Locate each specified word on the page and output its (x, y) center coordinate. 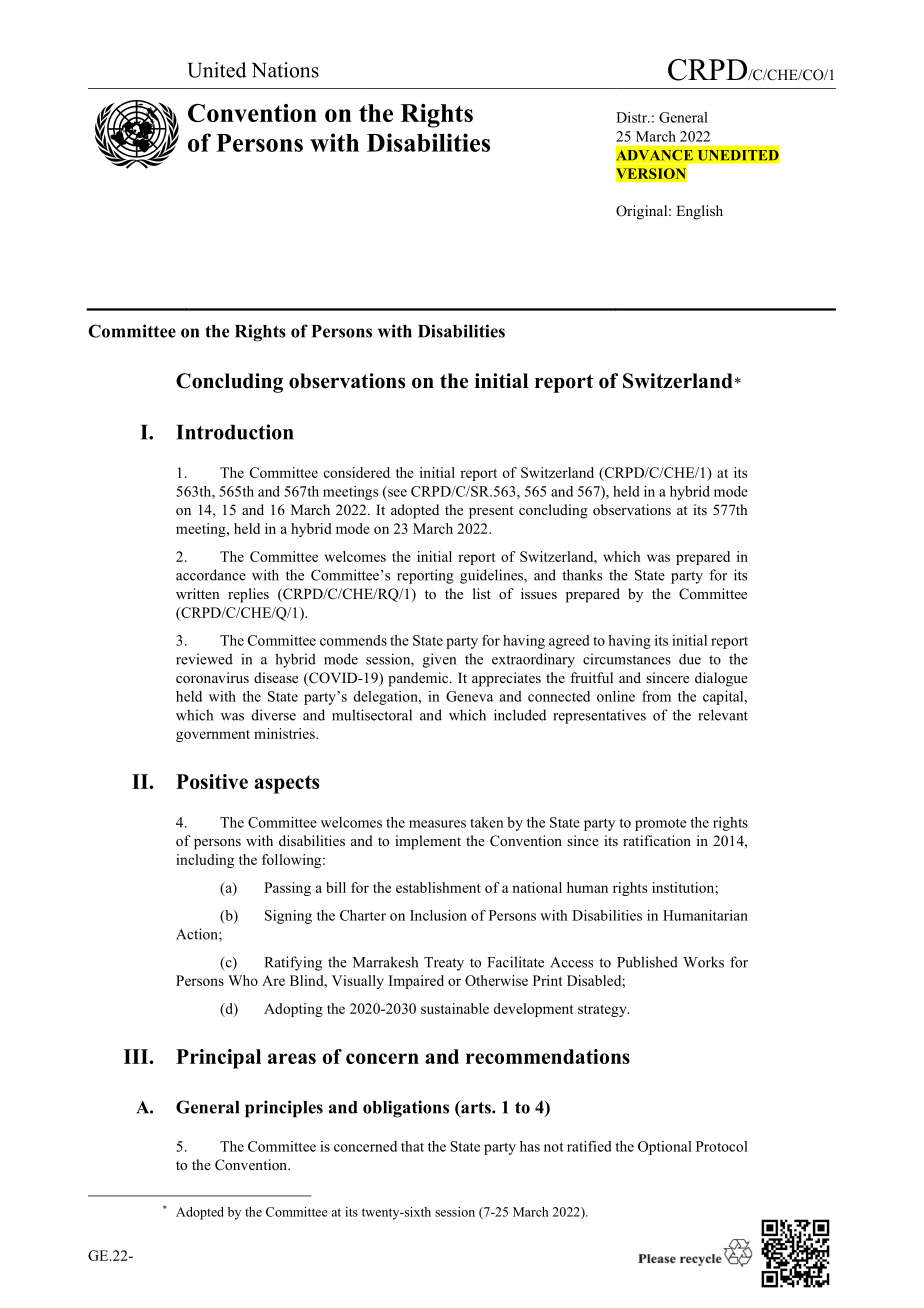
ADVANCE (654, 155)
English (699, 212)
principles (284, 1109)
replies (248, 595)
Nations (285, 70)
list (482, 593)
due (690, 659)
